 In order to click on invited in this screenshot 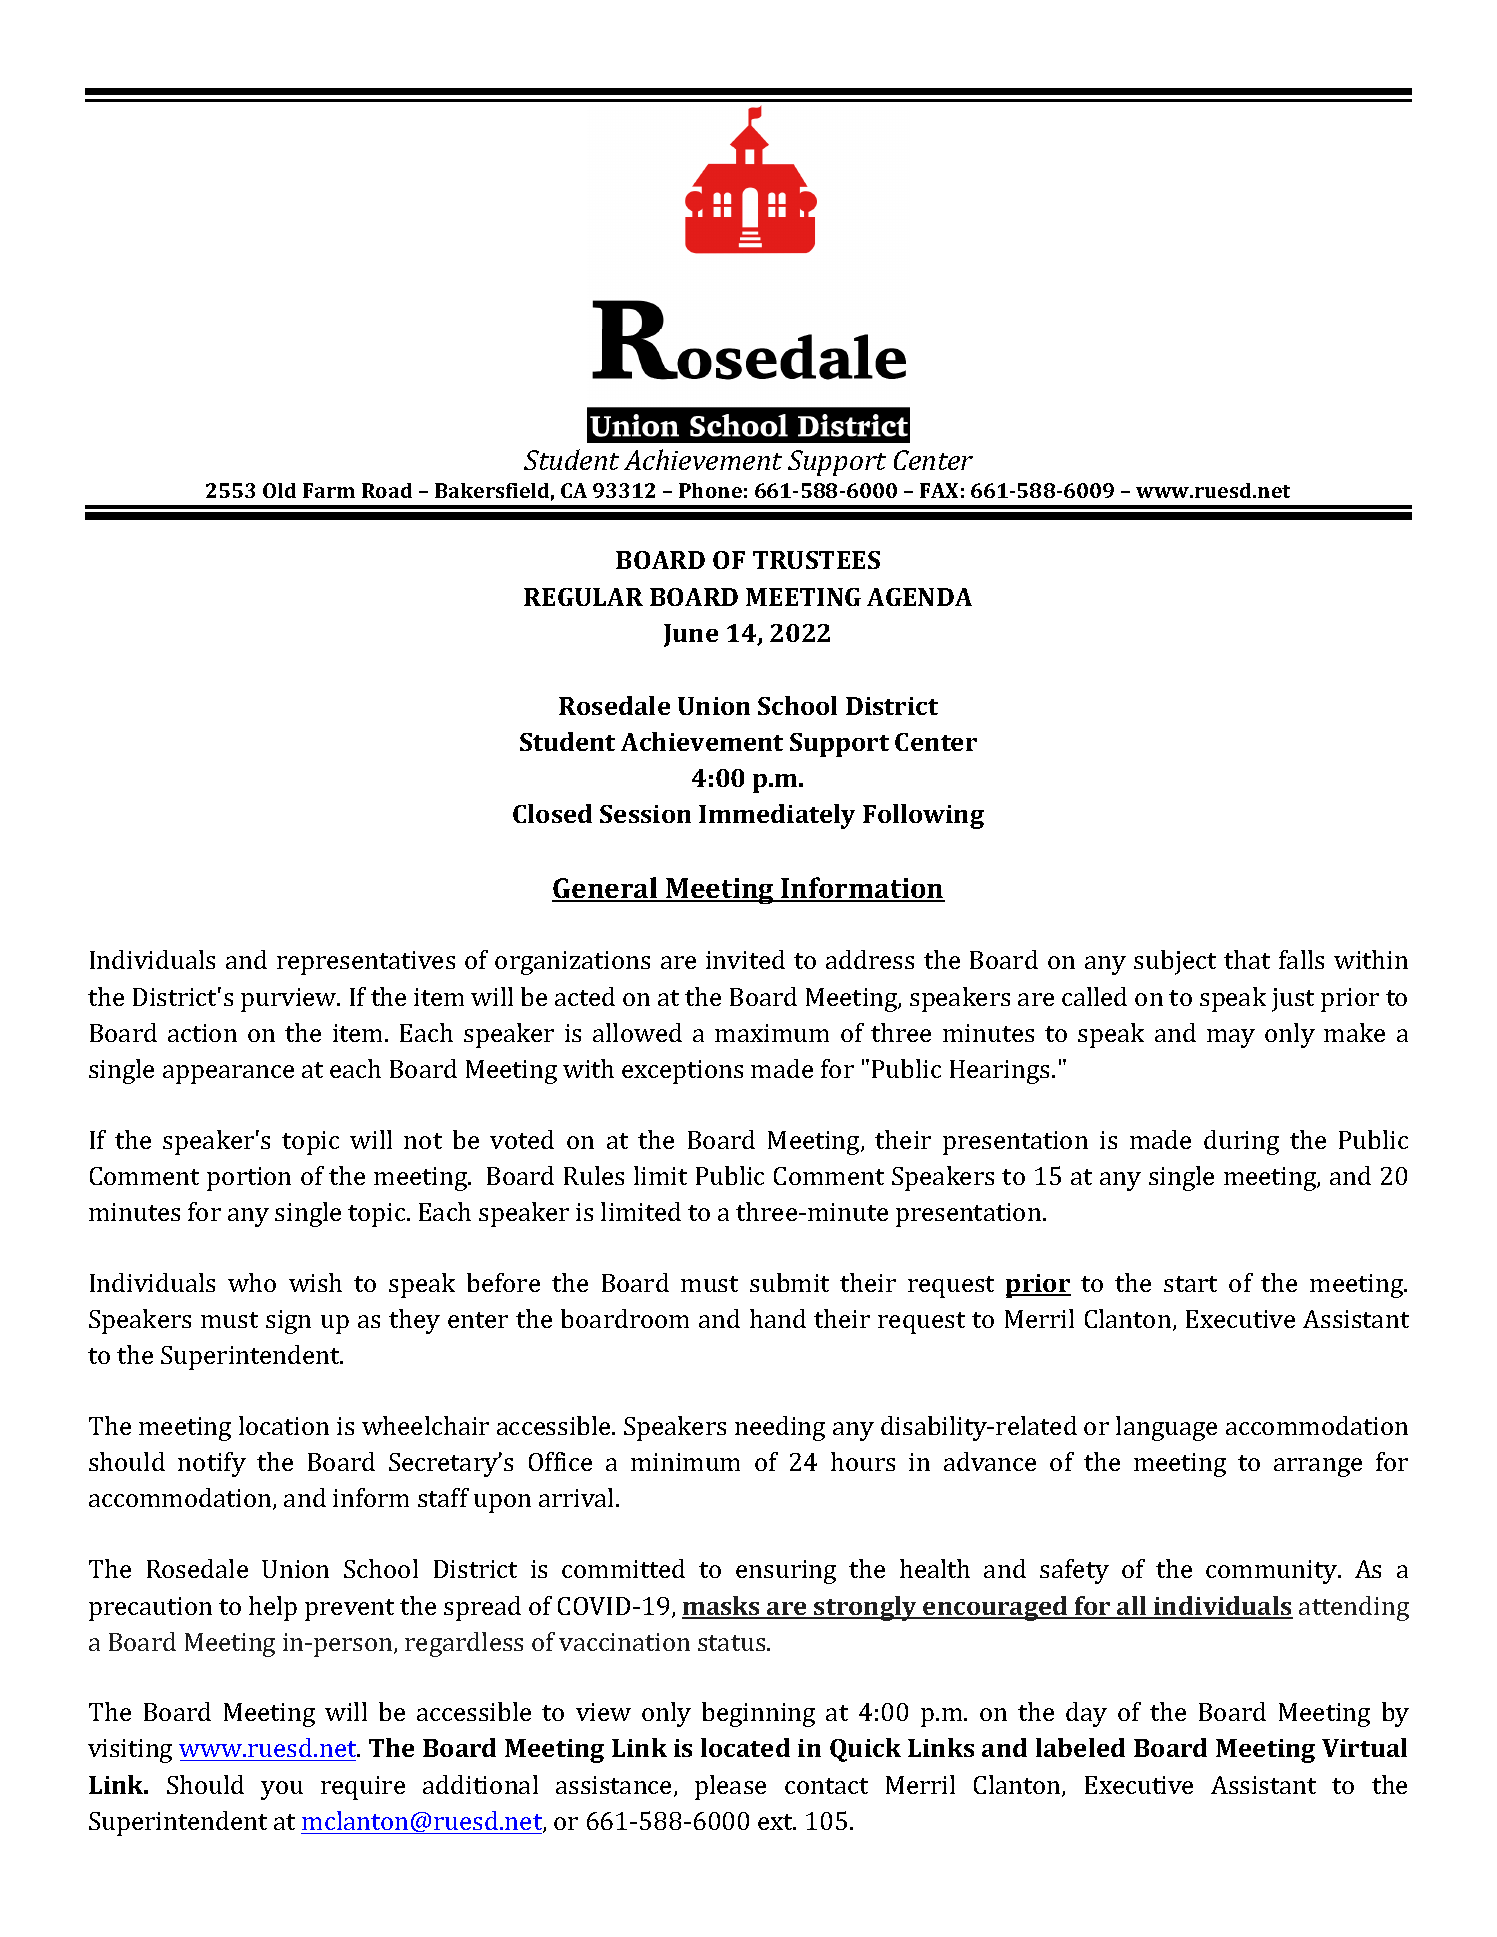, I will do `click(745, 959)`.
